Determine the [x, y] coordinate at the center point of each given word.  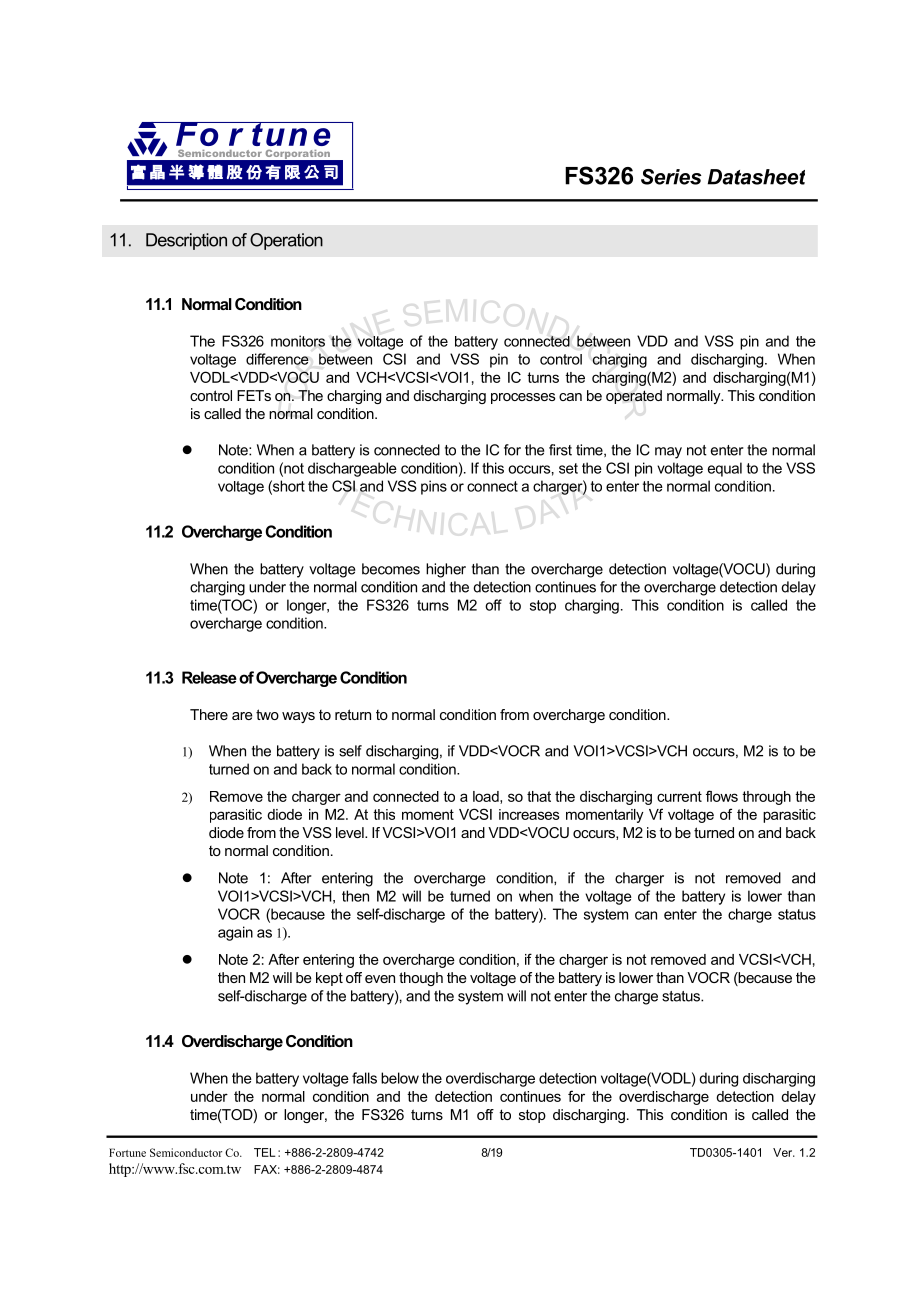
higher [446, 570]
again [235, 933]
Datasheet [756, 177]
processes [523, 398]
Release [209, 677]
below [400, 1078]
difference [277, 359]
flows [722, 796]
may [668, 453]
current [679, 796]
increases [529, 814]
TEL [265, 1152]
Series [671, 177]
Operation [286, 241]
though [421, 979]
